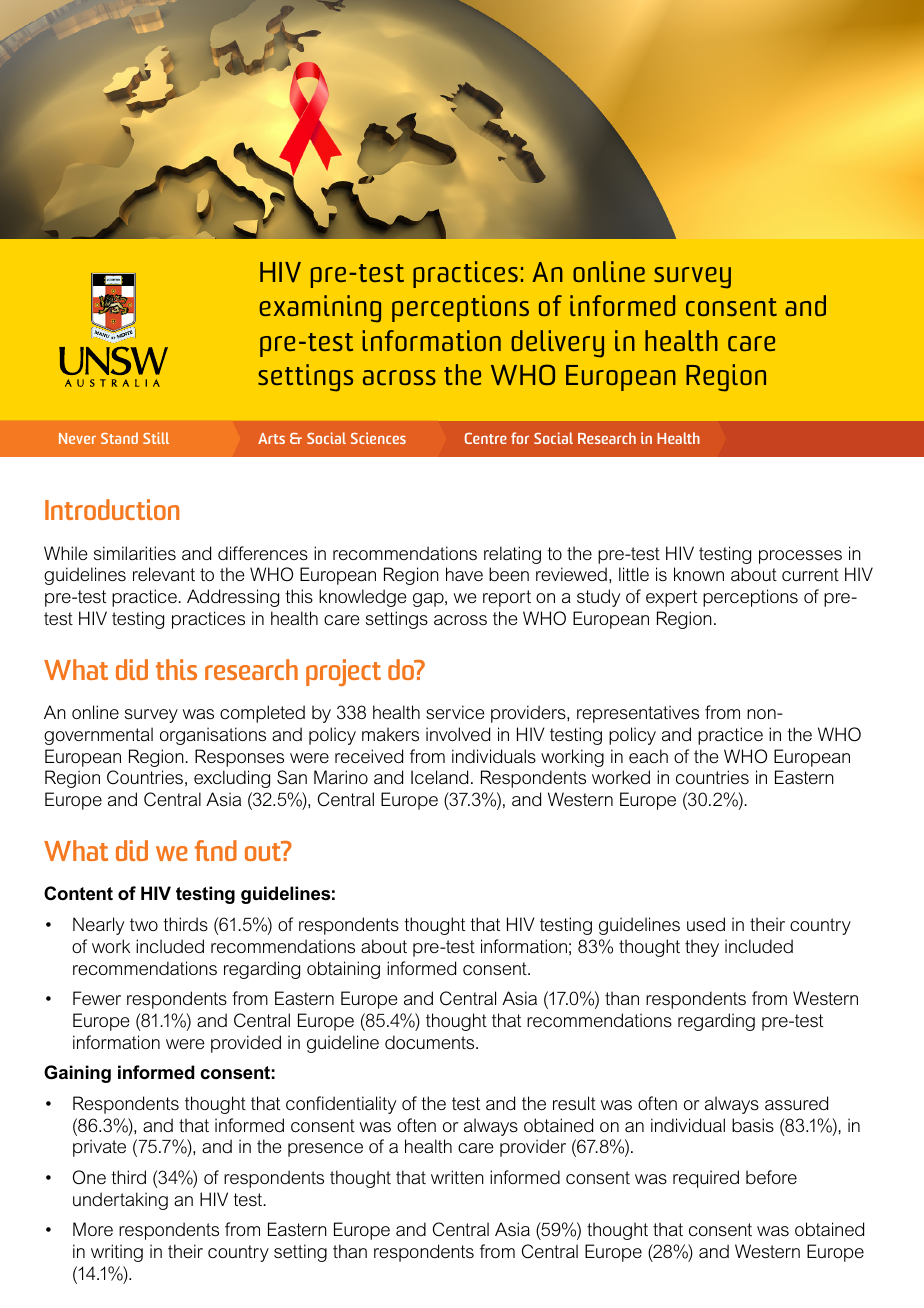 The image size is (924, 1308). I want to click on have, so click(464, 574).
